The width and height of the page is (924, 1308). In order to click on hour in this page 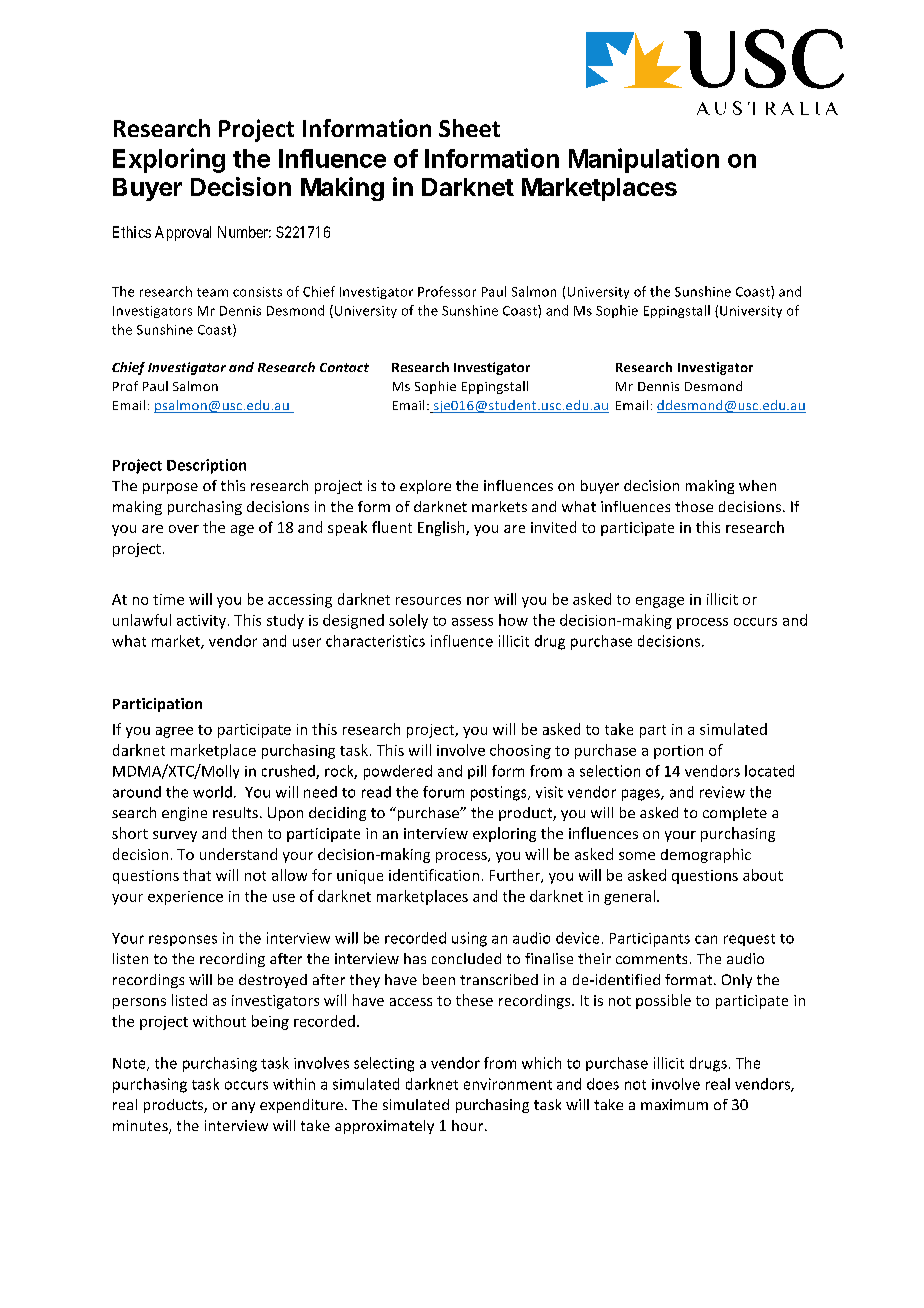, I will do `click(469, 1125)`.
